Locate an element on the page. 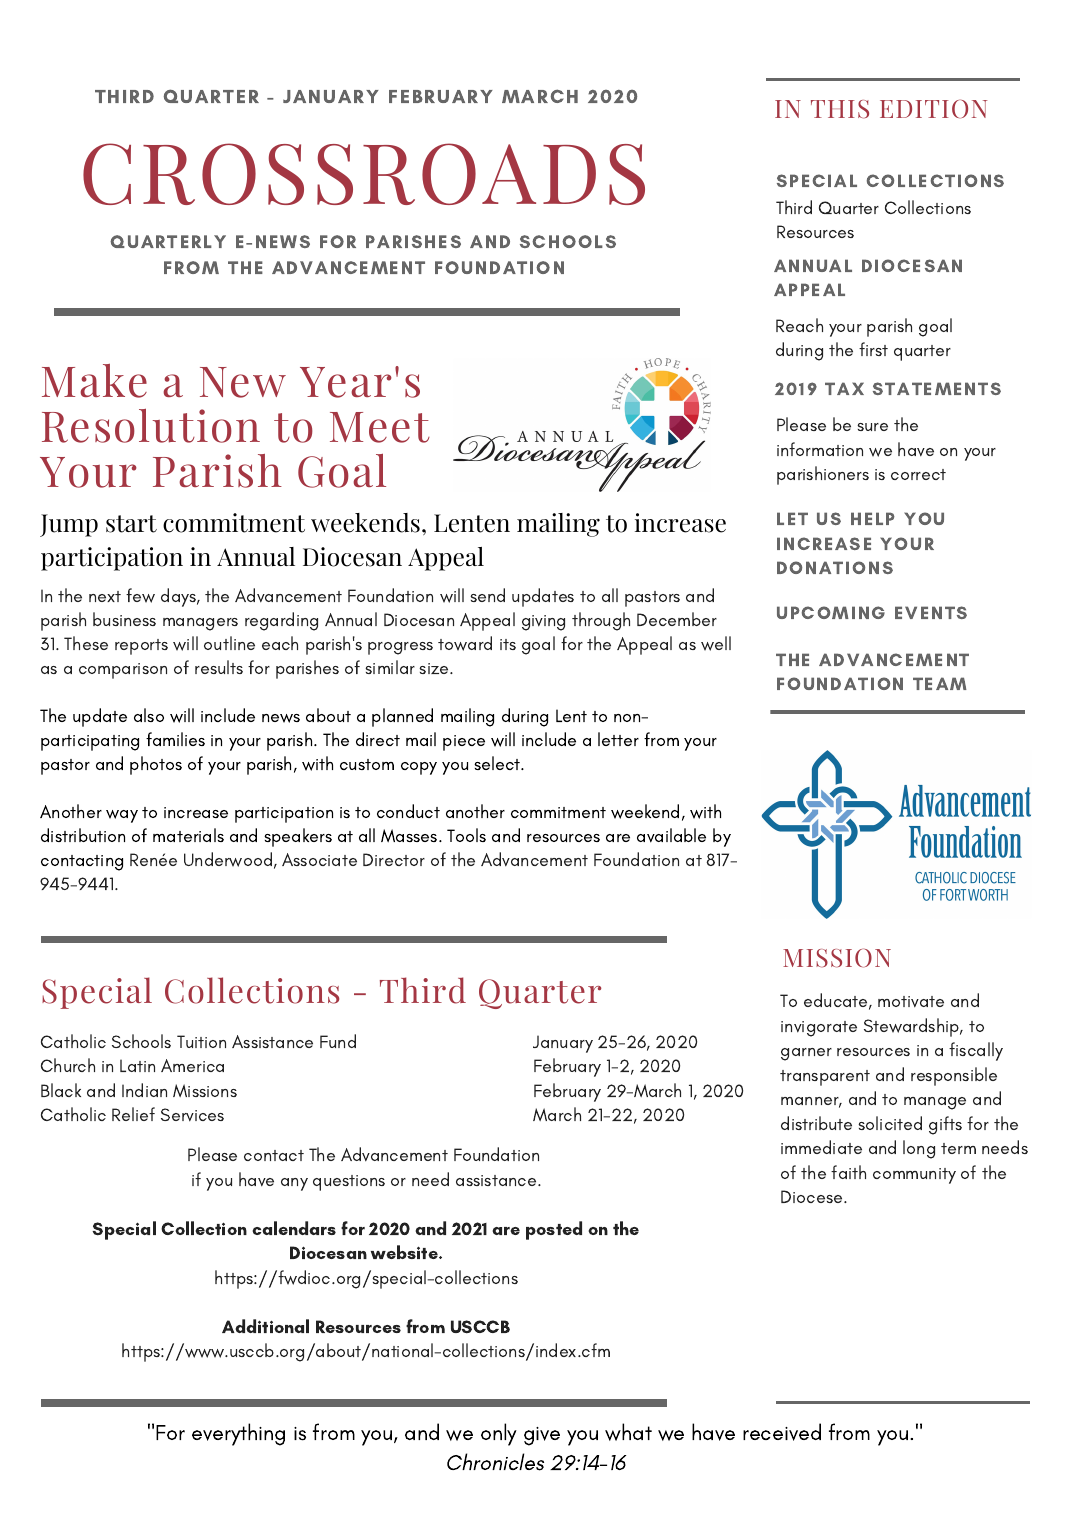 The image size is (1080, 1528). CROSSROADS is located at coordinates (364, 174).
